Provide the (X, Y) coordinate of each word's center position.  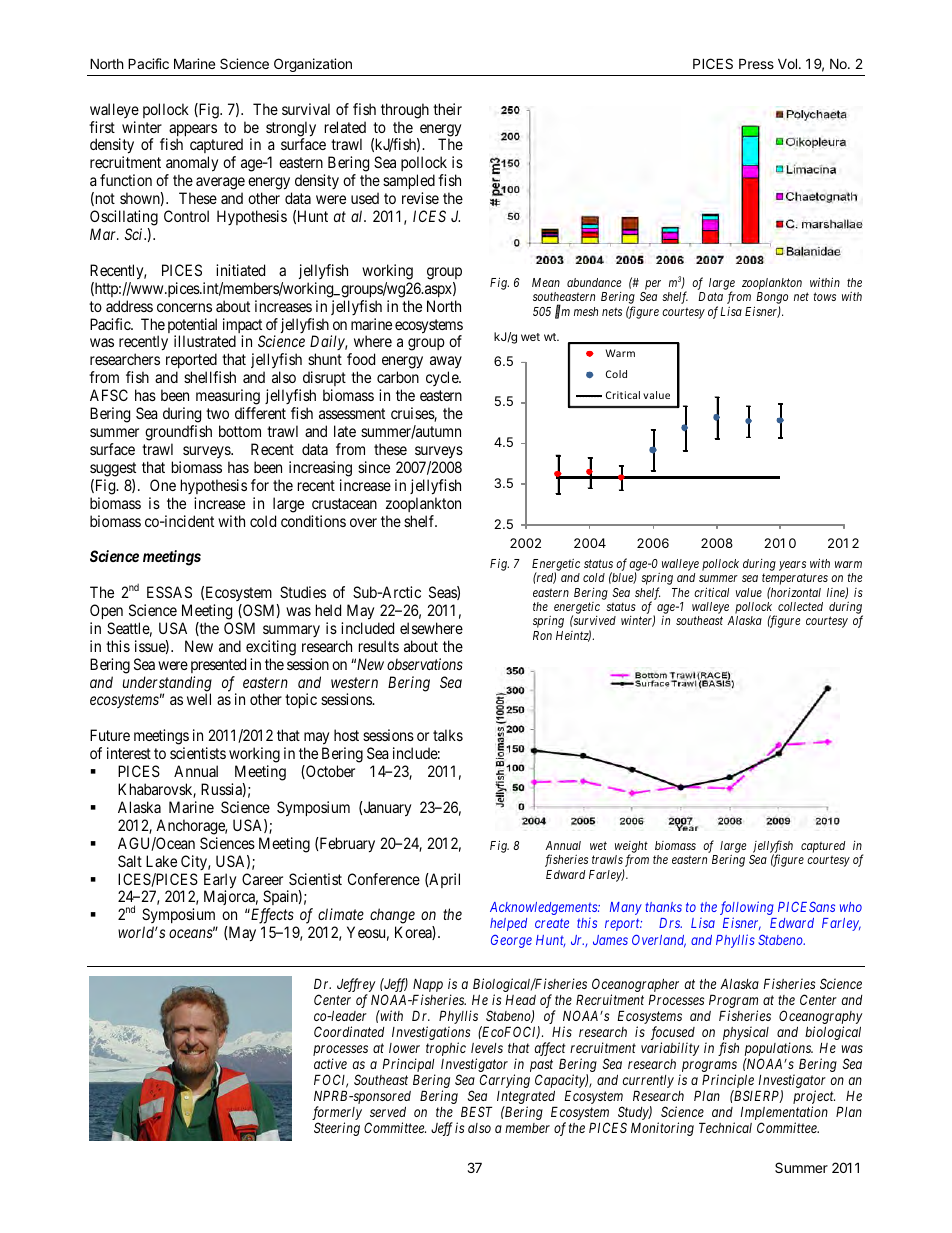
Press (756, 63)
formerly (337, 1114)
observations (425, 664)
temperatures (795, 581)
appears (192, 131)
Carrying (505, 1081)
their (447, 109)
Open (106, 611)
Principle (728, 1082)
